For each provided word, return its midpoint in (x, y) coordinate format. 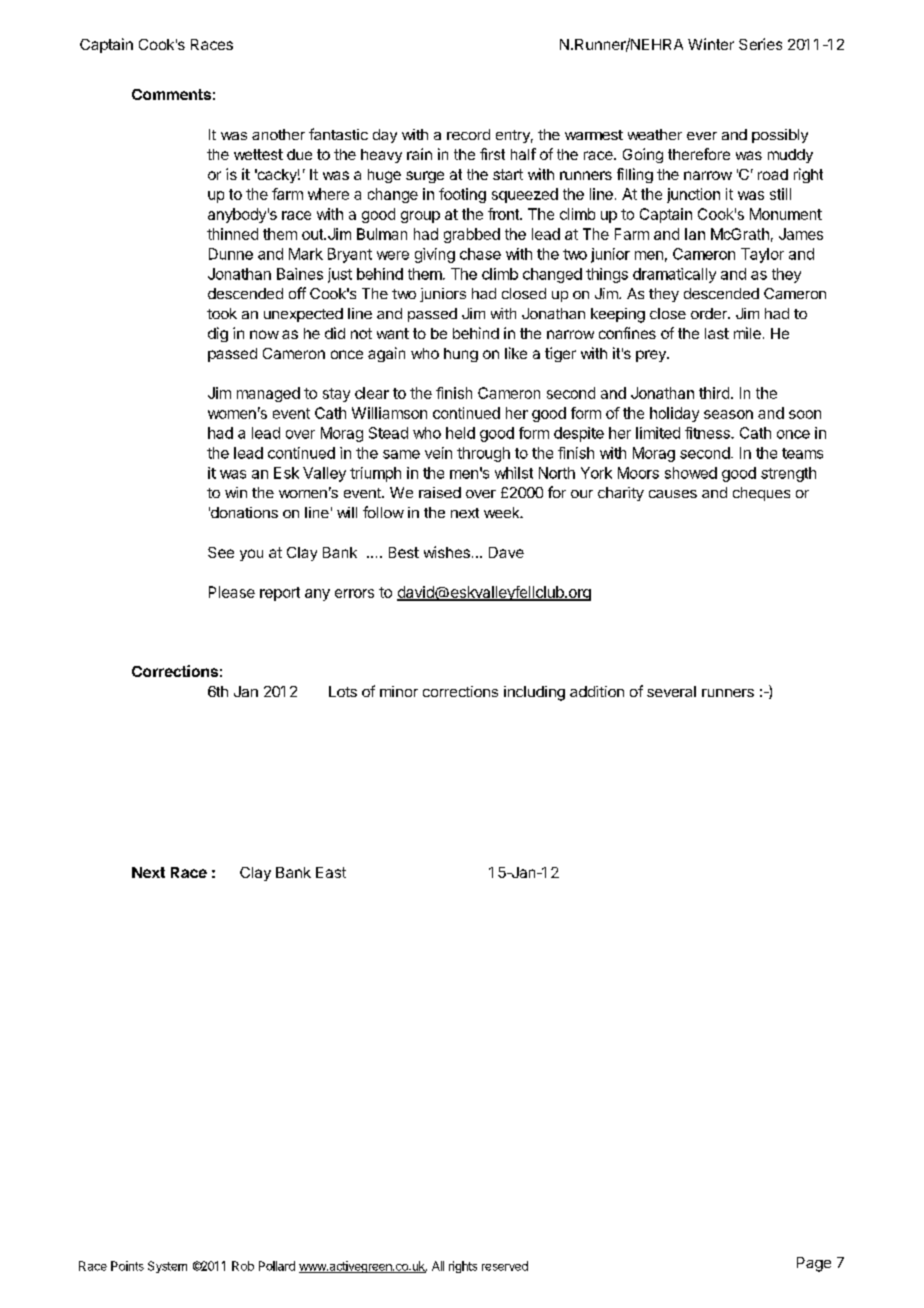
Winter (711, 44)
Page (814, 1264)
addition (597, 691)
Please (232, 592)
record (468, 134)
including (534, 693)
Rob (243, 1266)
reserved (505, 1266)
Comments (171, 94)
